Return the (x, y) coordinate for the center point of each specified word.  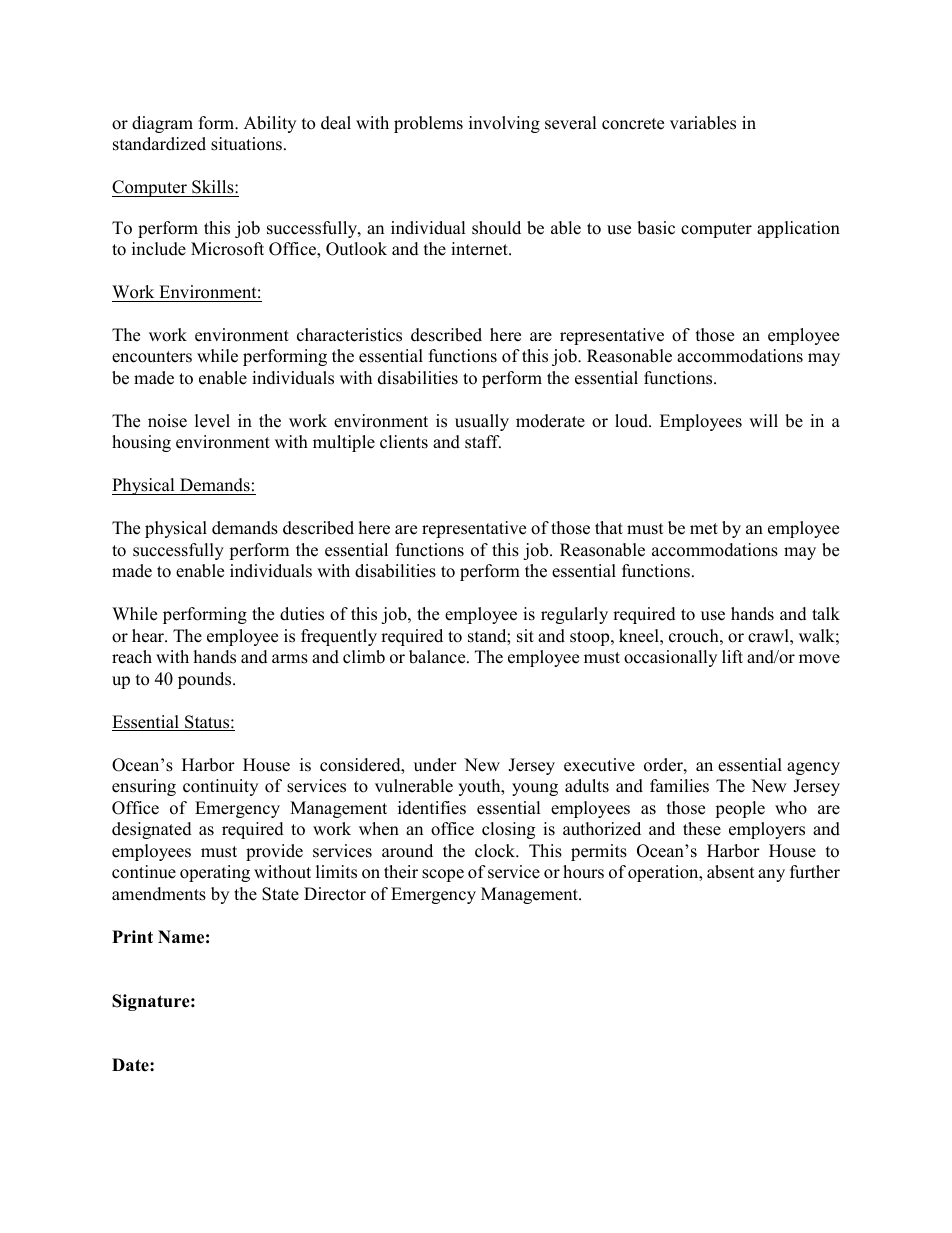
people (740, 809)
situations (246, 144)
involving (504, 124)
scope (443, 875)
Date (131, 1065)
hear (149, 636)
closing (508, 830)
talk (826, 613)
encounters (152, 357)
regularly (574, 615)
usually (482, 422)
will (763, 420)
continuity (220, 787)
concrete (633, 124)
